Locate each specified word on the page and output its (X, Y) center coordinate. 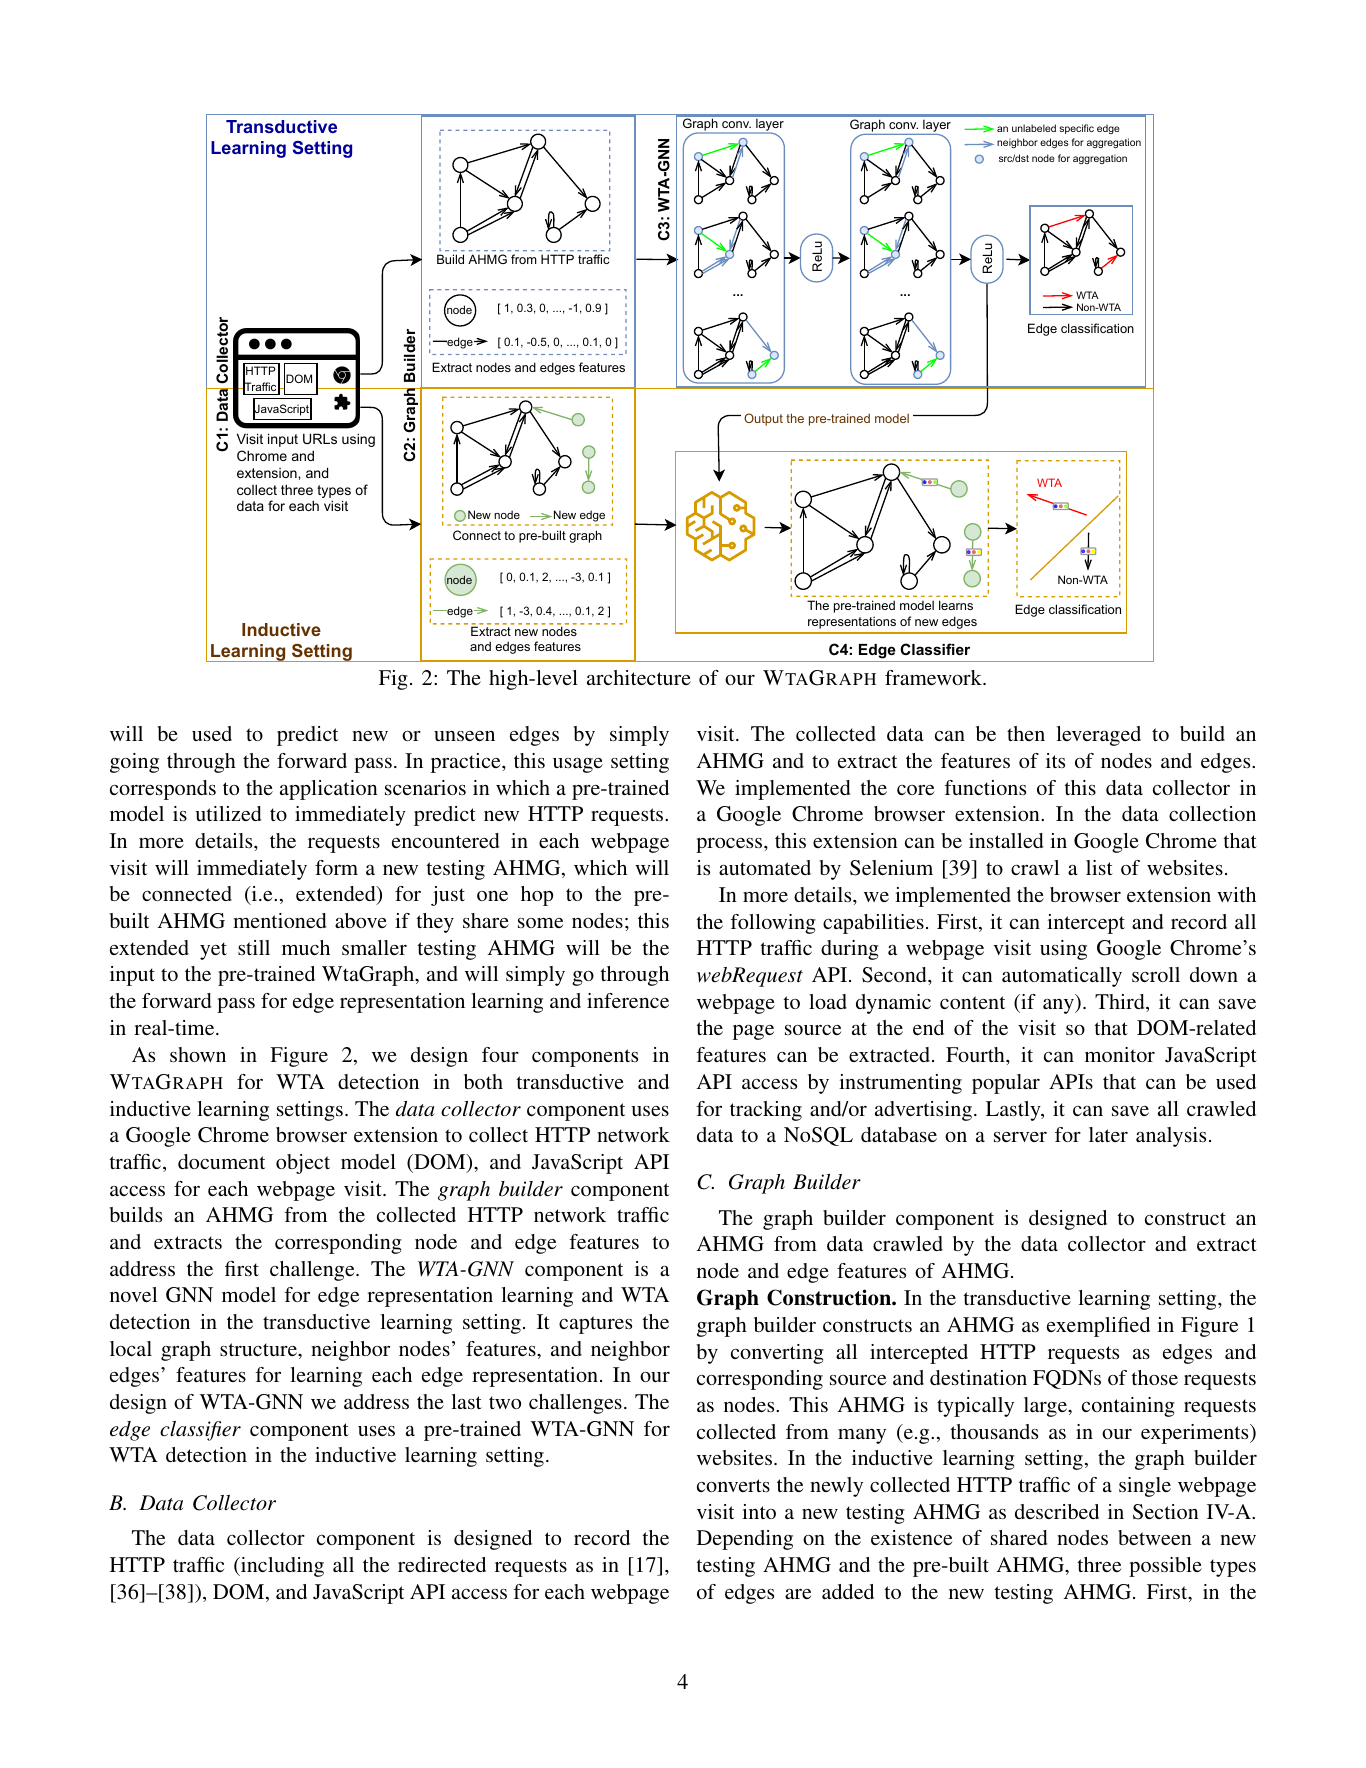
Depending (745, 1540)
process (730, 845)
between (1155, 1537)
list (1099, 867)
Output (763, 419)
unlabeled (1034, 128)
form (336, 867)
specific (1076, 129)
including (281, 1567)
